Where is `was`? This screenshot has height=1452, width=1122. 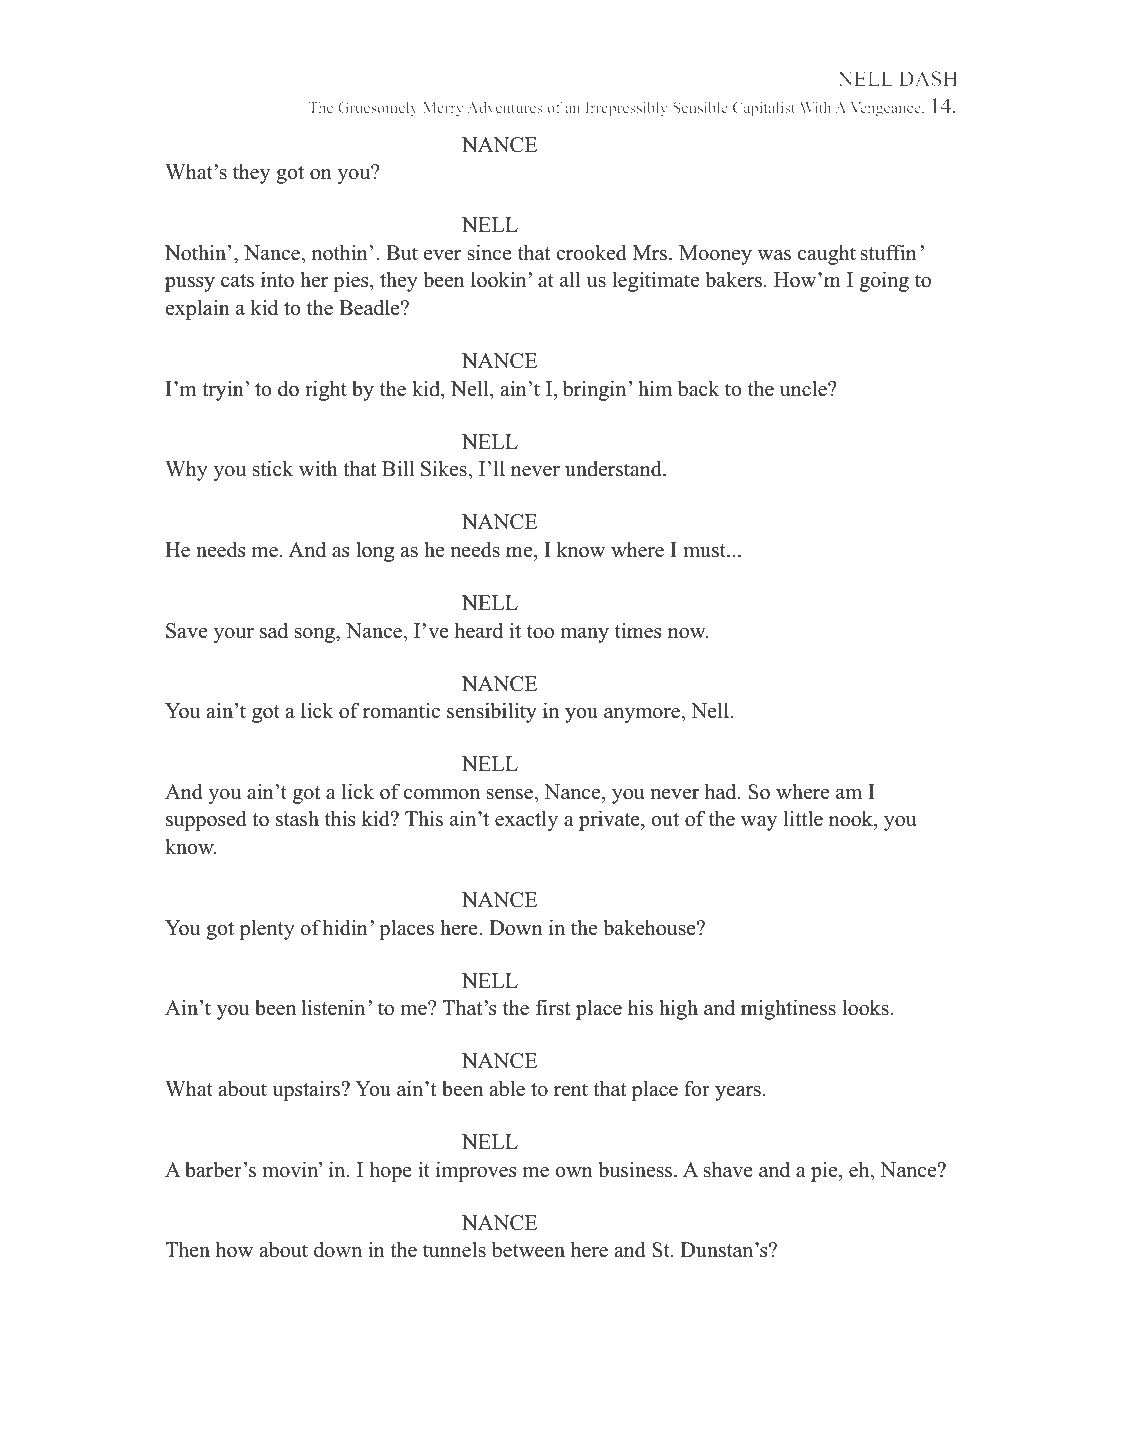 was is located at coordinates (774, 255).
